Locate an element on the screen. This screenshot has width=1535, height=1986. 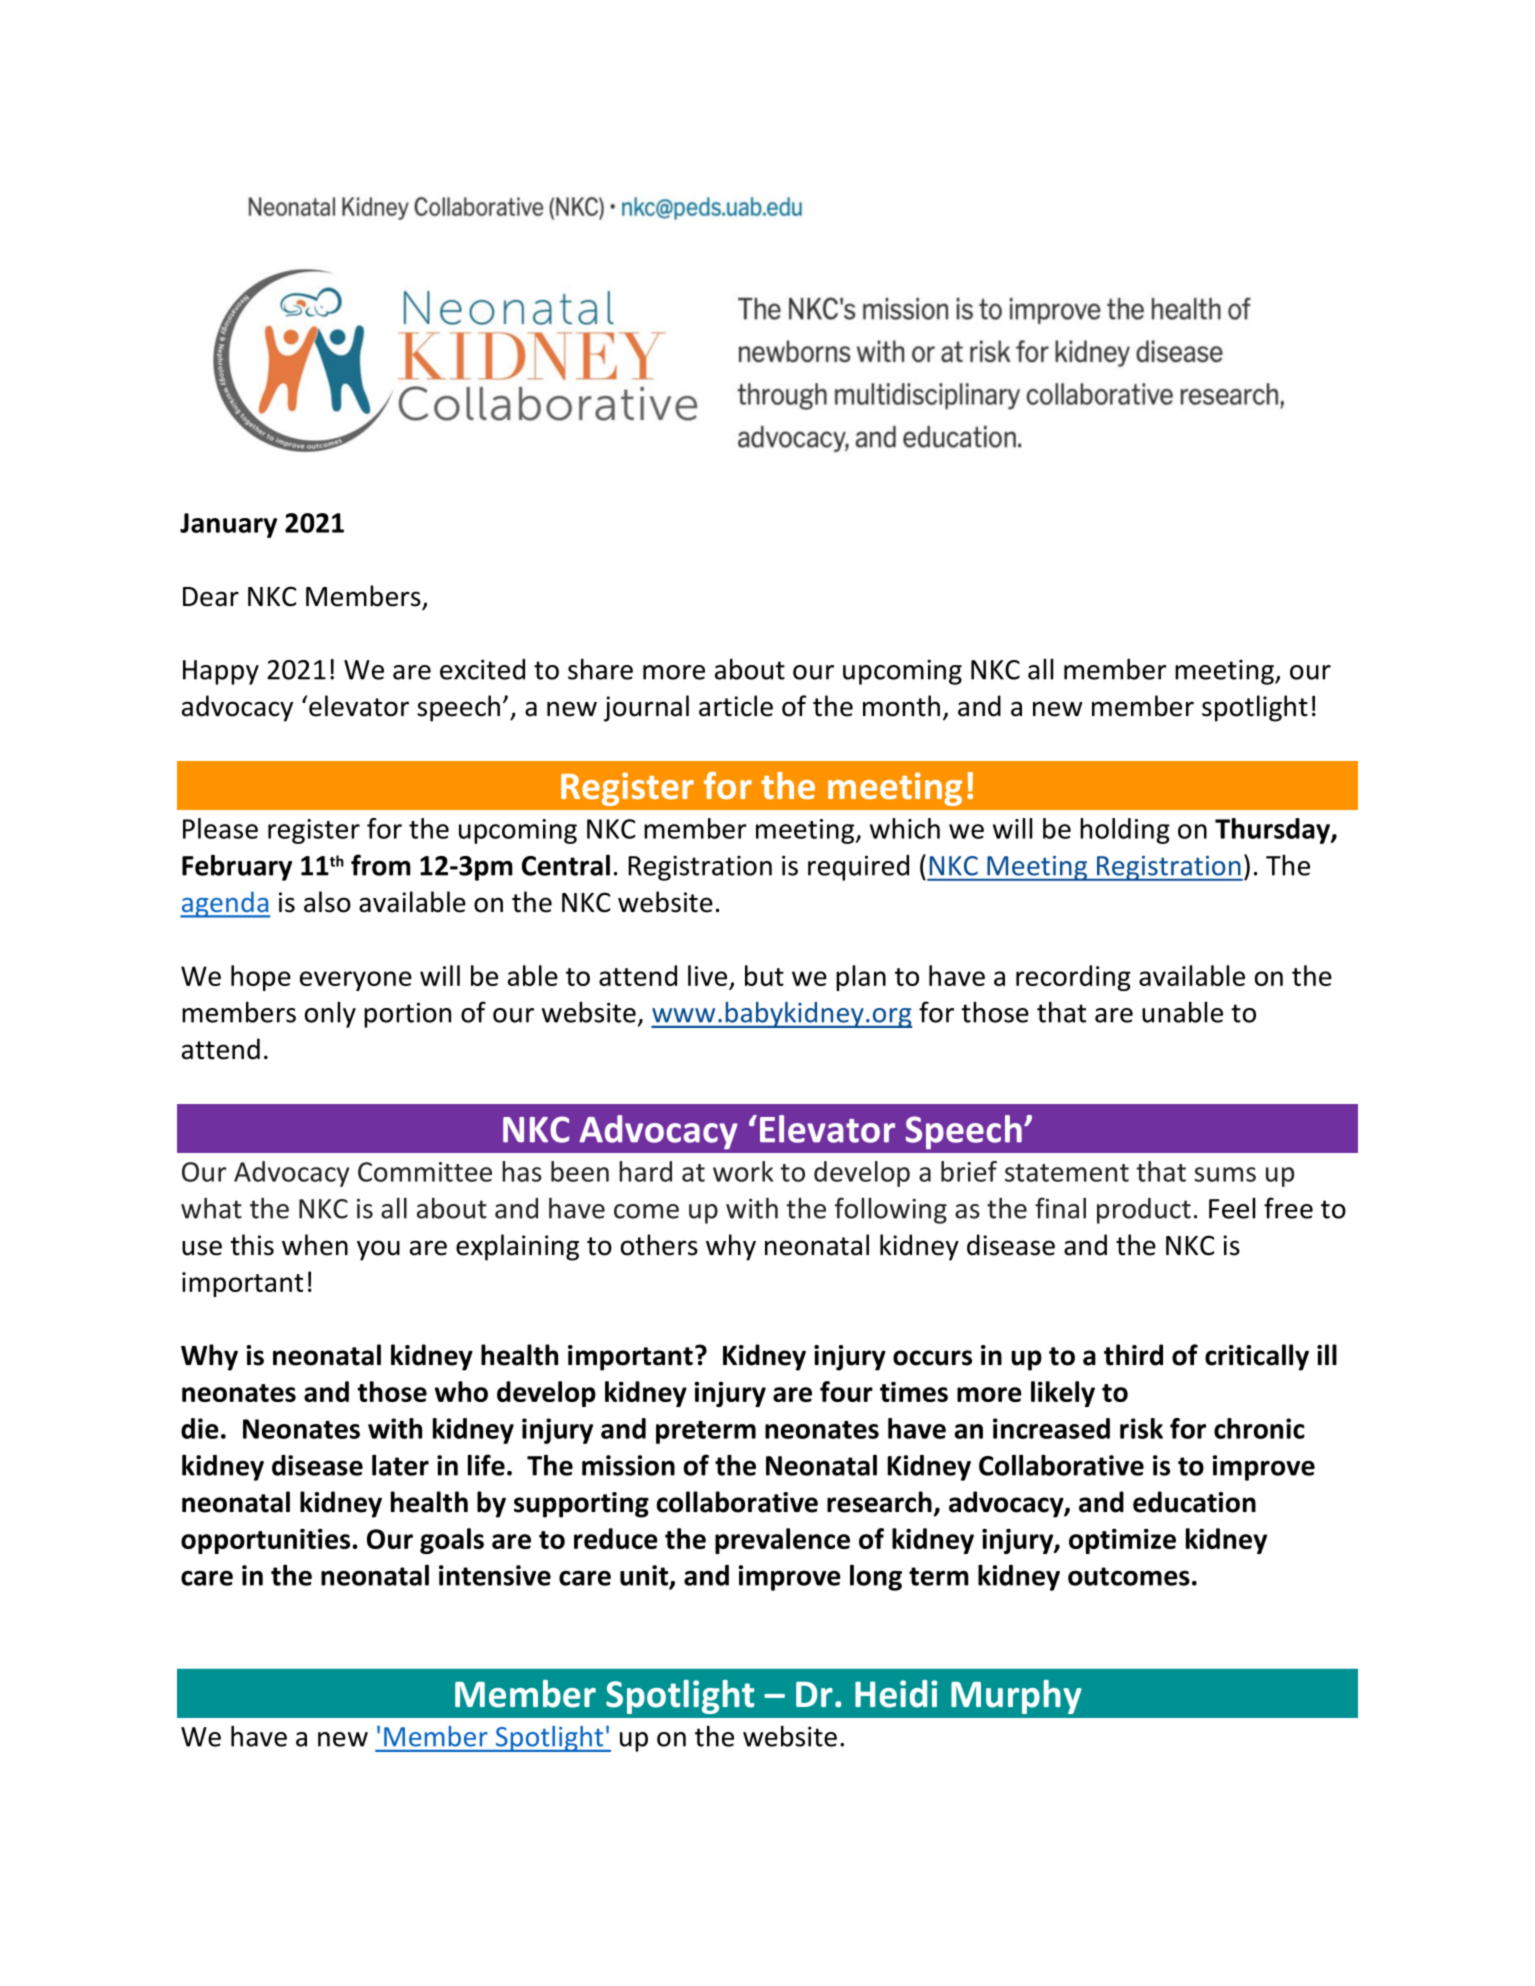
intensive is located at coordinates (495, 1575).
